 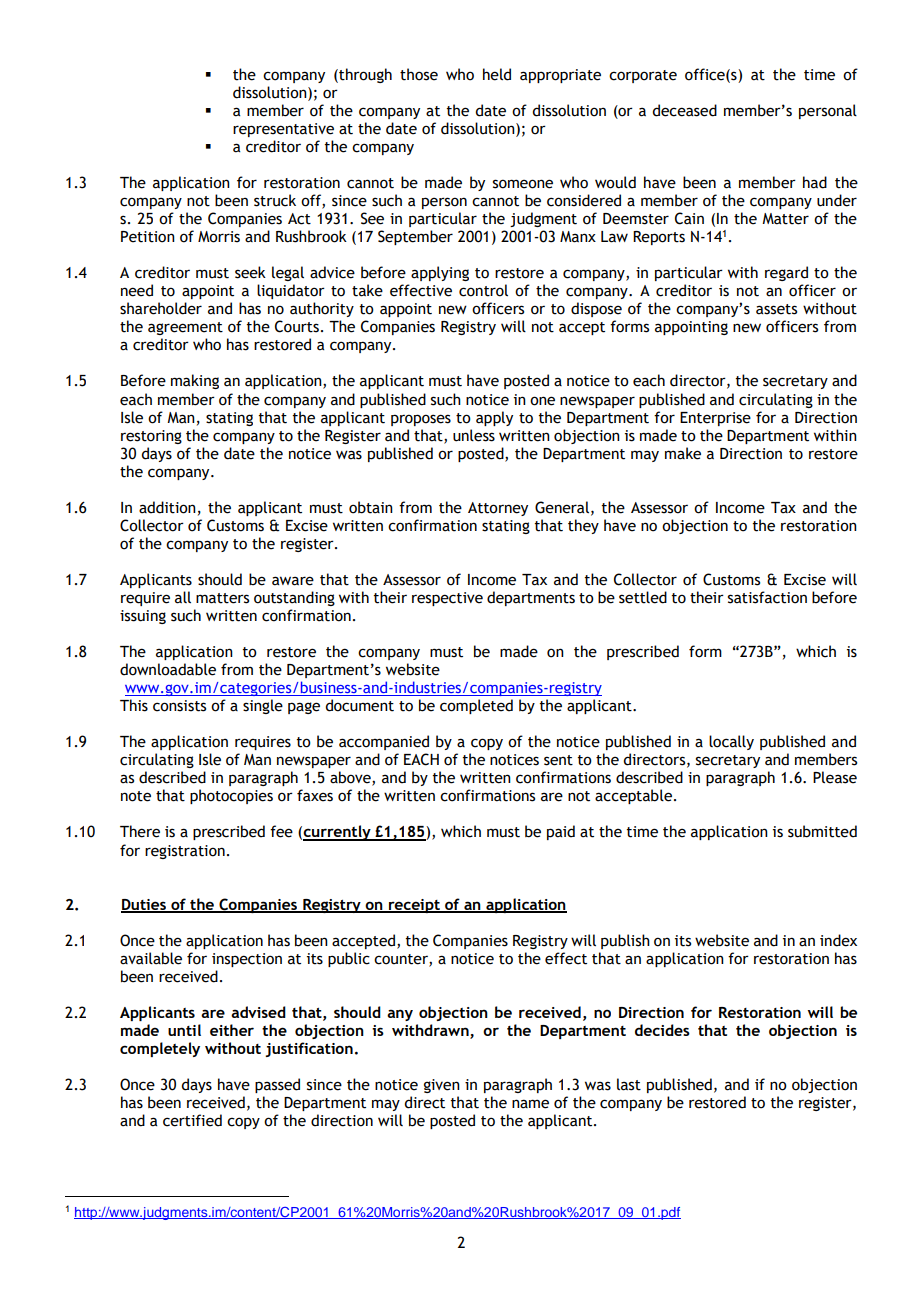 I want to click on completed, so click(x=476, y=706).
